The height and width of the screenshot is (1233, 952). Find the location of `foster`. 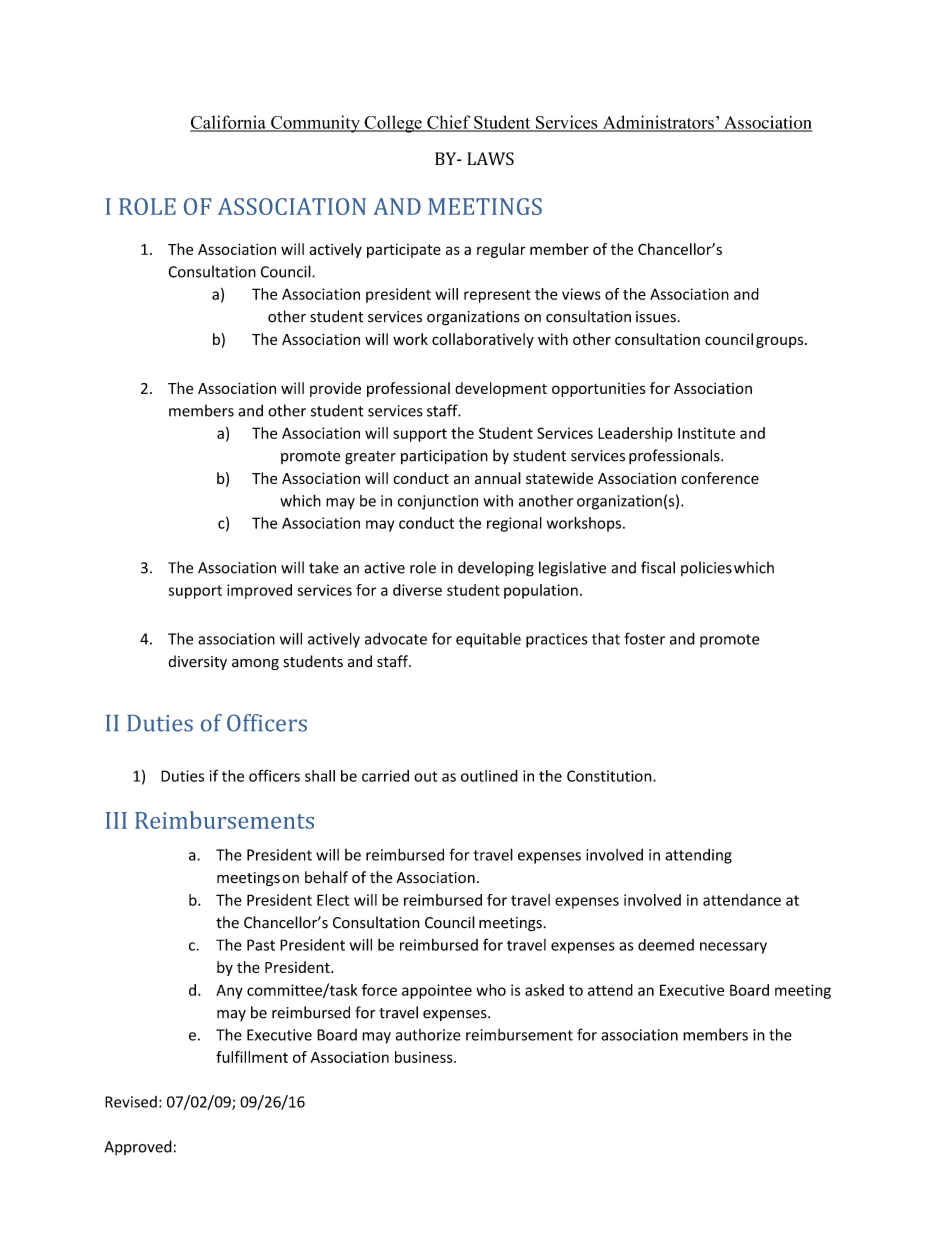

foster is located at coordinates (644, 638).
